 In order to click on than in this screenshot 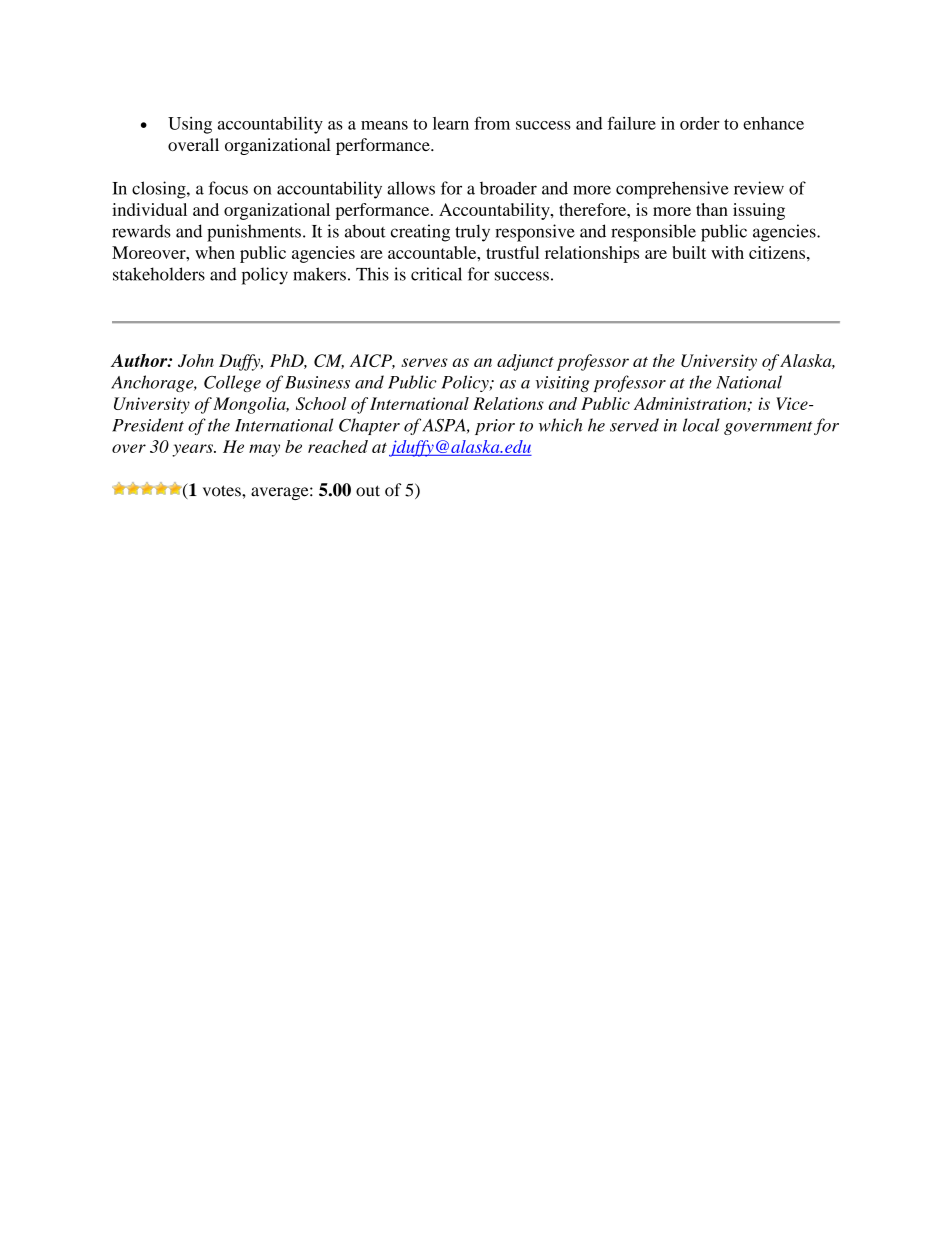, I will do `click(712, 209)`.
